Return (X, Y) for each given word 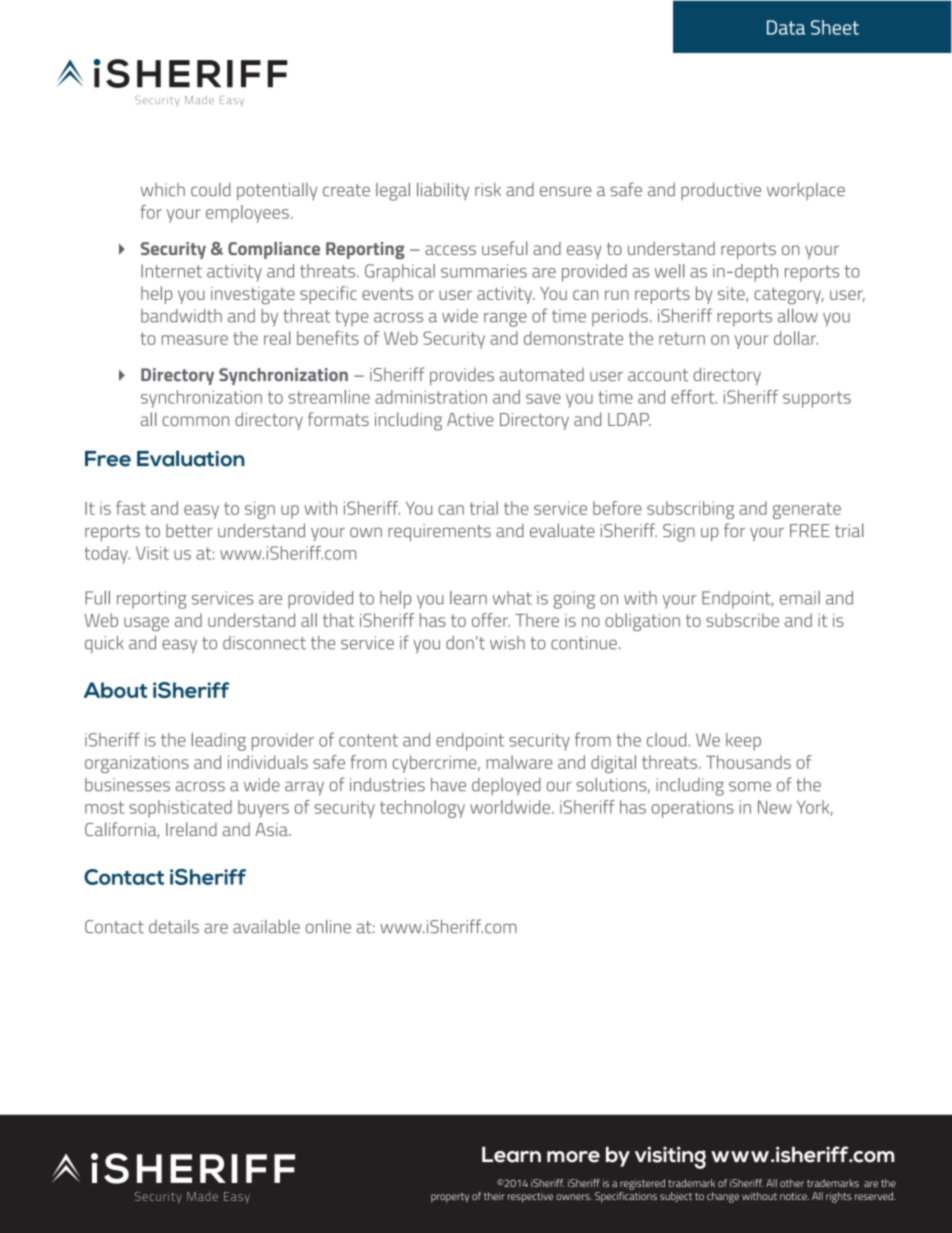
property (450, 1198)
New (775, 807)
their (494, 1196)
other (792, 1183)
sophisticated (180, 809)
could (210, 190)
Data (786, 27)
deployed (506, 787)
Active (470, 419)
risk (488, 190)
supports (817, 399)
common (195, 421)
